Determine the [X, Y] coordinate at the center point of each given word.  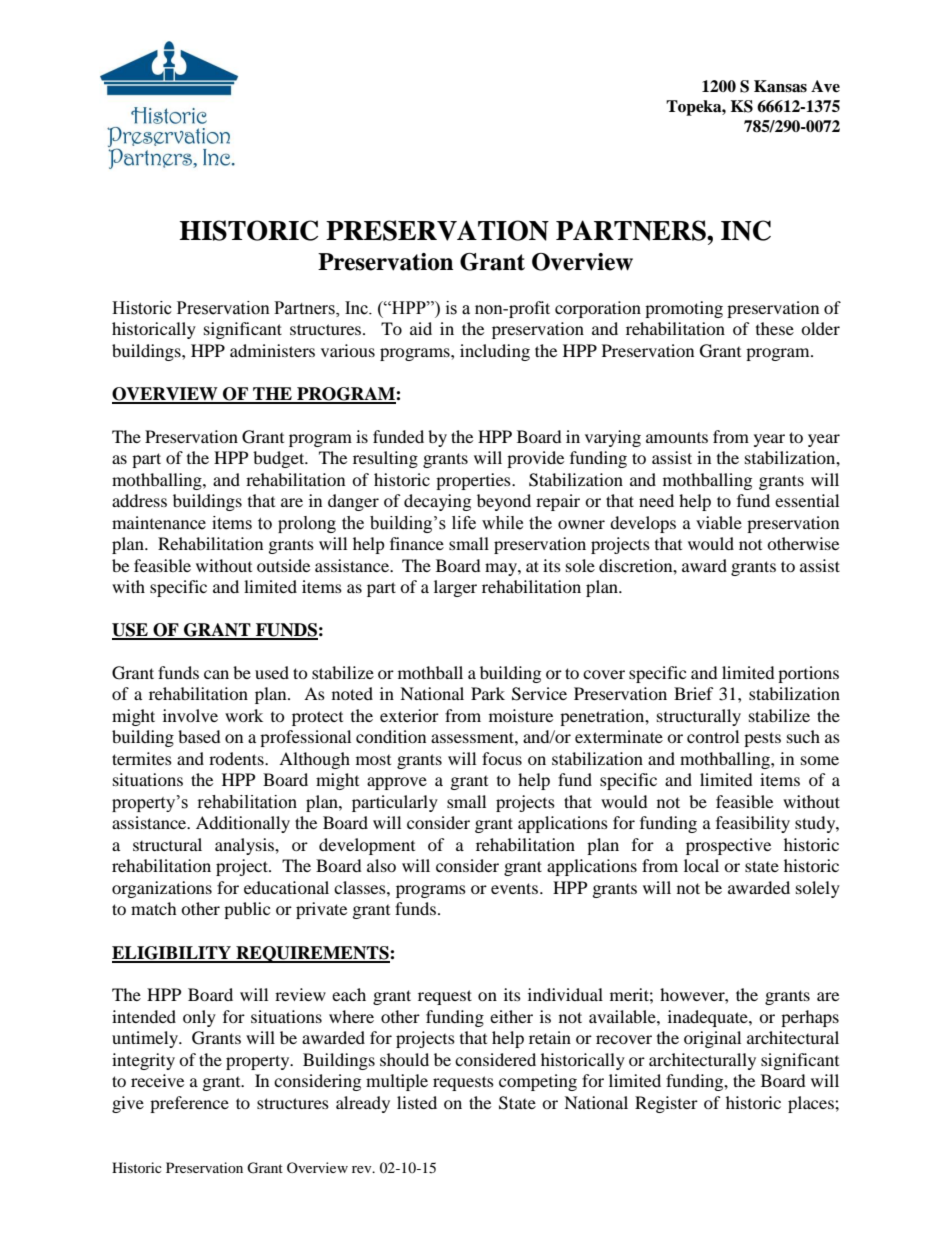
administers [272, 350]
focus [502, 758]
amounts [677, 438]
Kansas [780, 86]
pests [762, 739]
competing [538, 1082]
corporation [598, 309]
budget [280, 459]
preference [189, 1104]
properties [474, 481]
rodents [237, 758]
